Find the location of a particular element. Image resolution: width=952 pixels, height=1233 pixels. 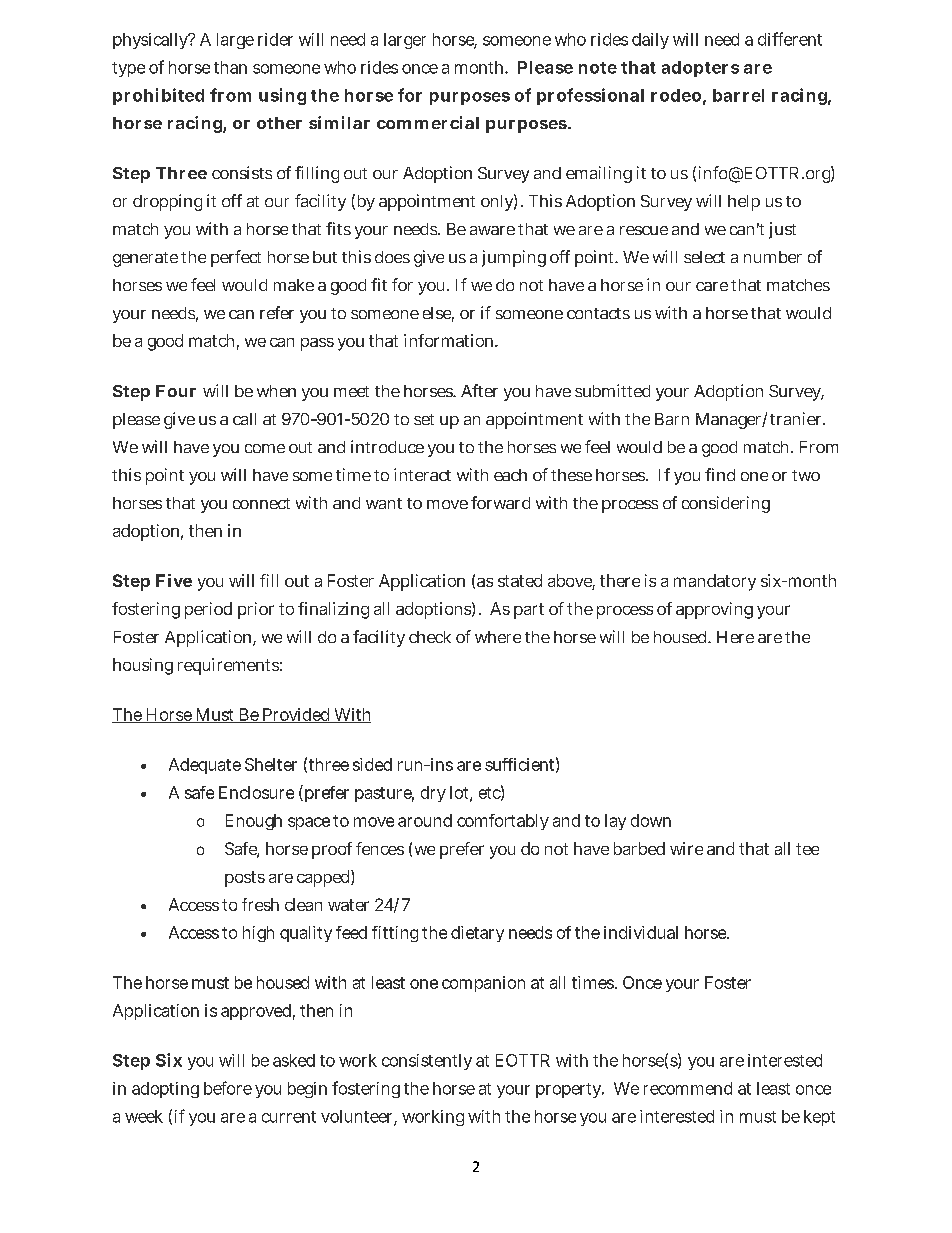

barrel is located at coordinates (738, 95).
